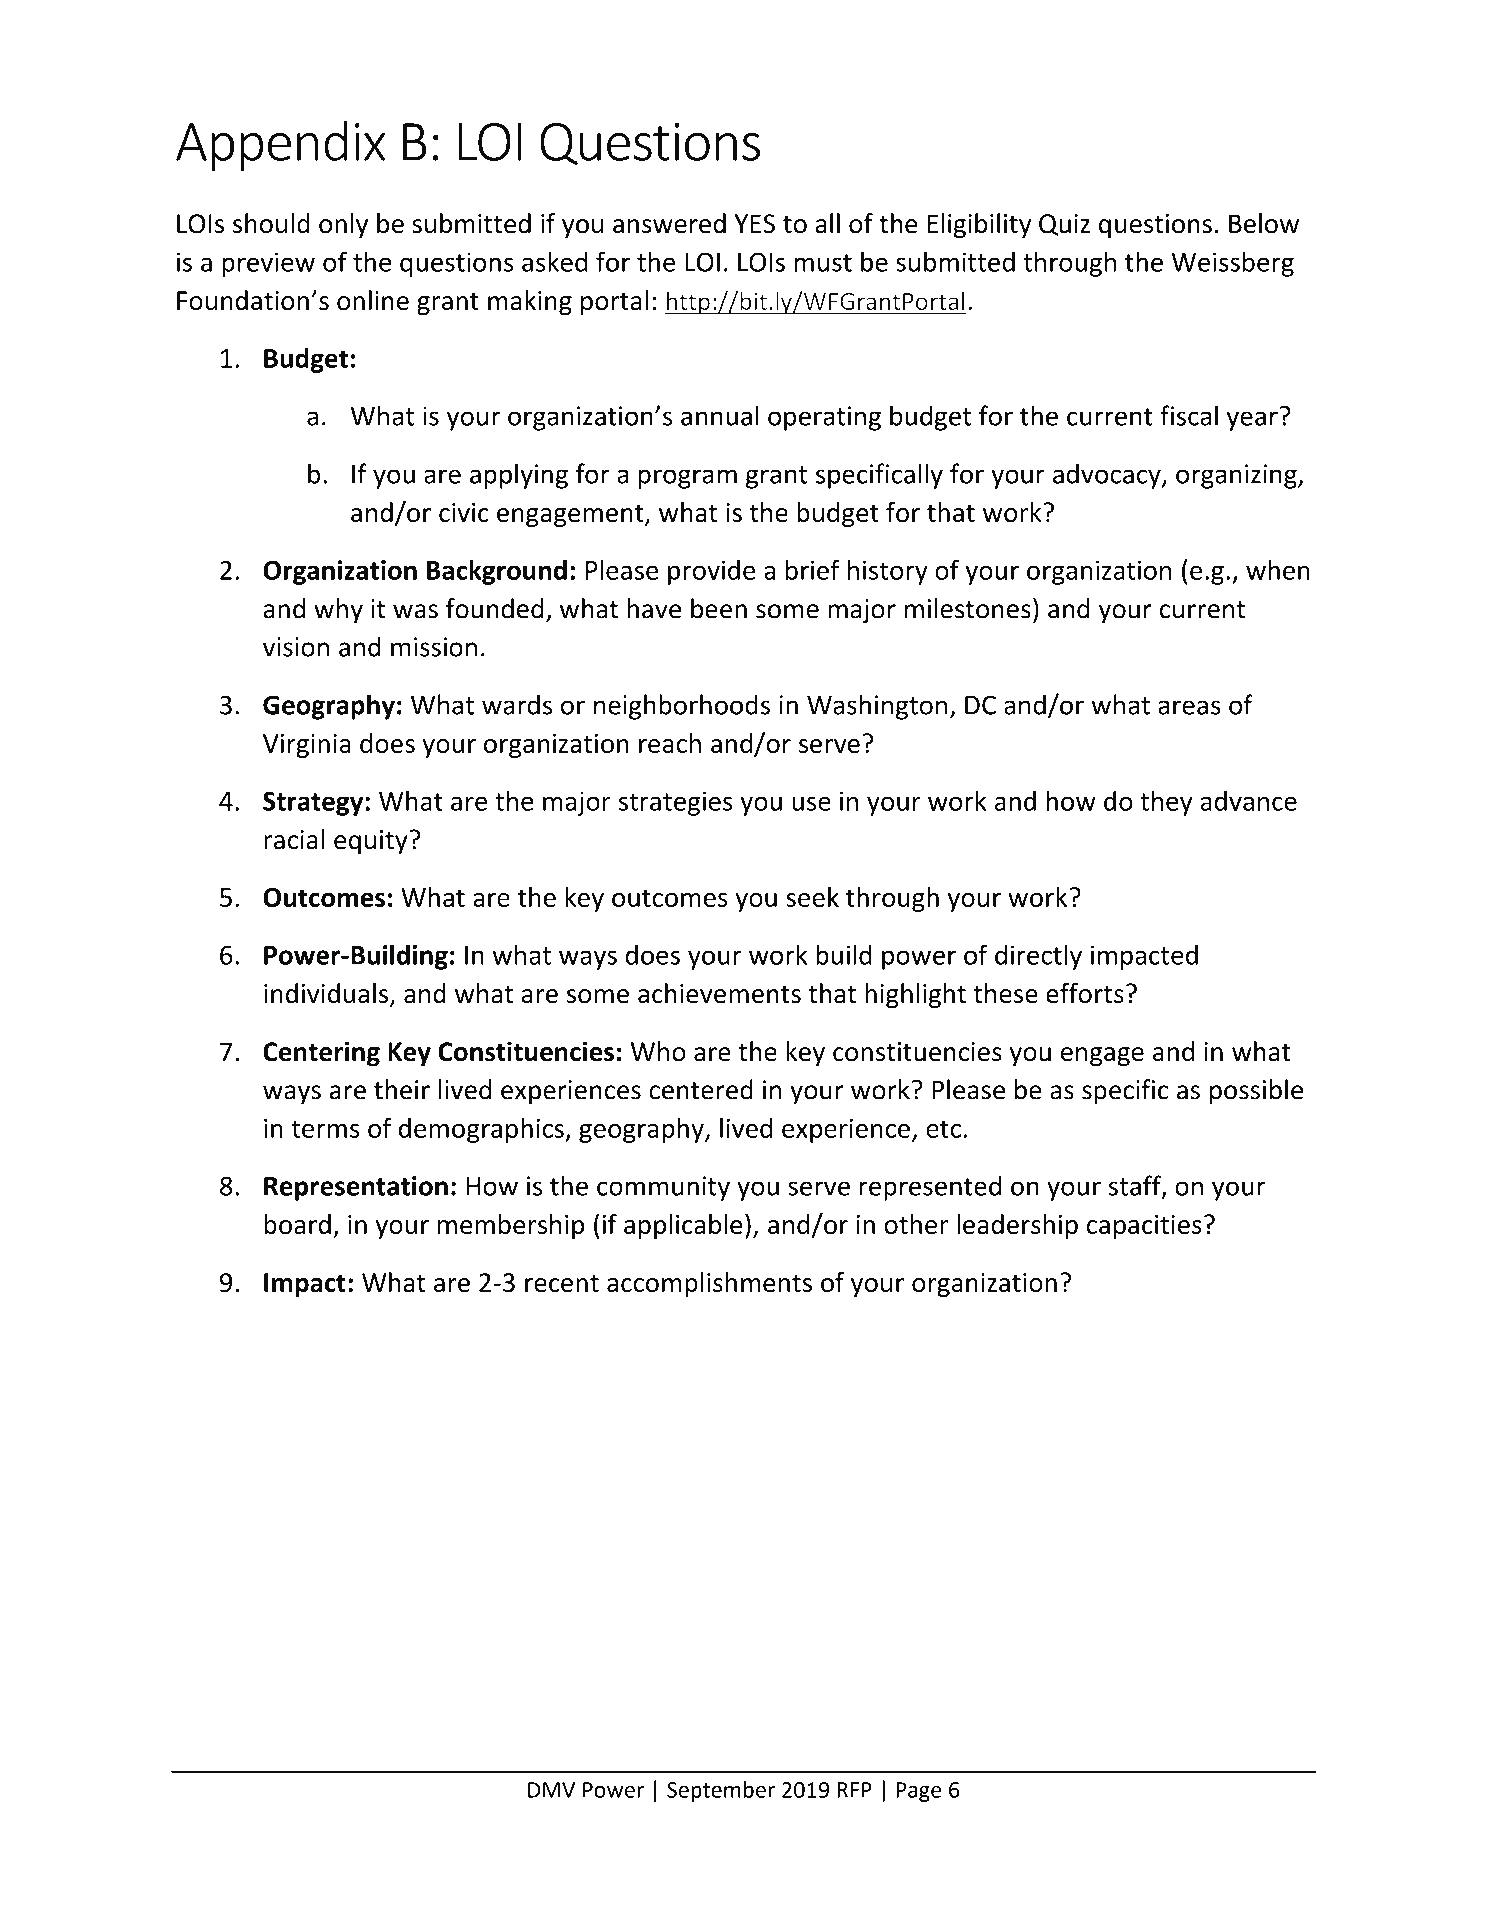  What do you see at coordinates (721, 1791) in the screenshot?
I see `September` at bounding box center [721, 1791].
